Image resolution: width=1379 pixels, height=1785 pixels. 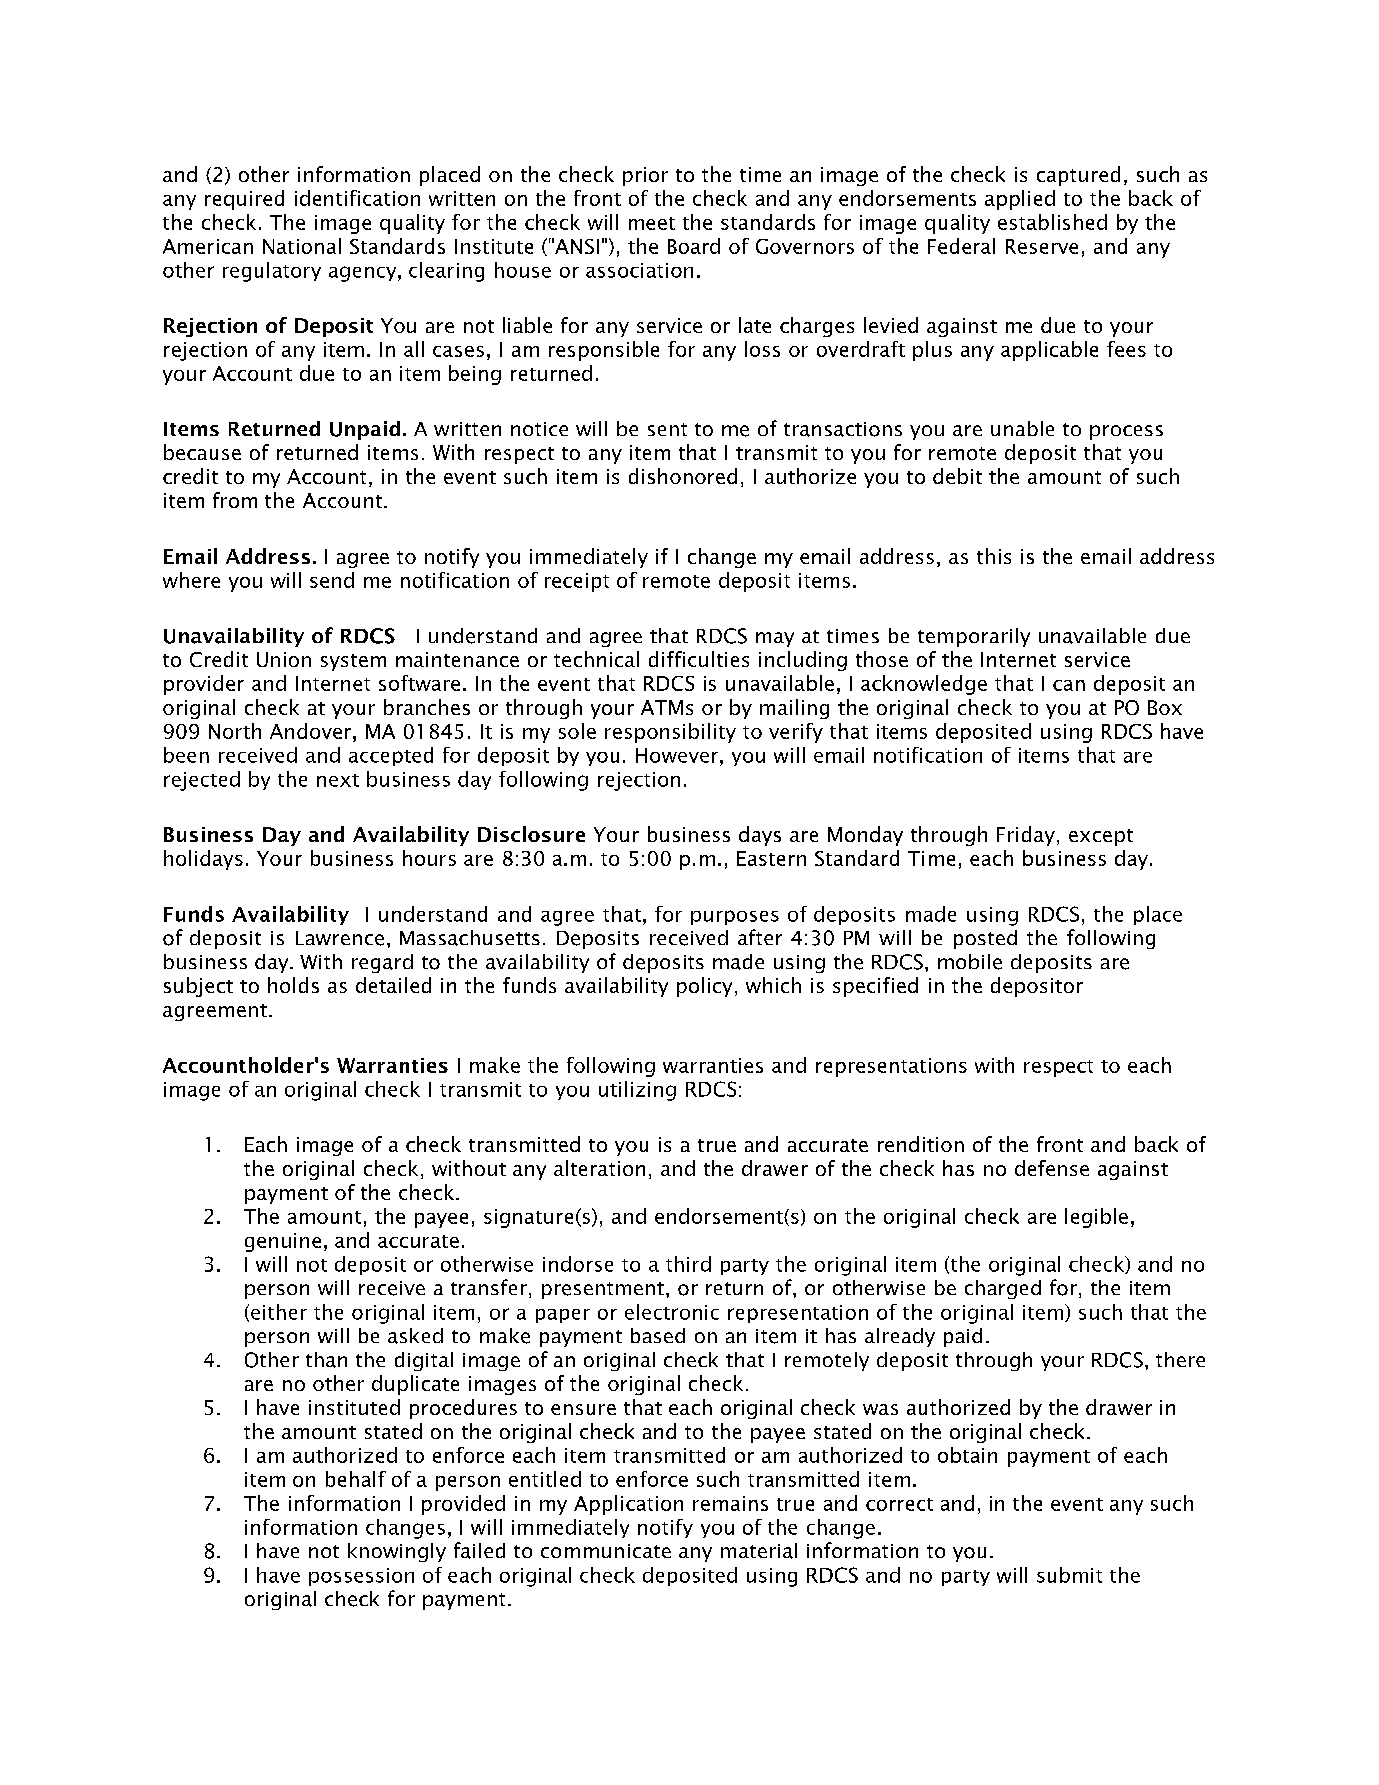 What do you see at coordinates (1026, 836) in the image?
I see `Friday` at bounding box center [1026, 836].
